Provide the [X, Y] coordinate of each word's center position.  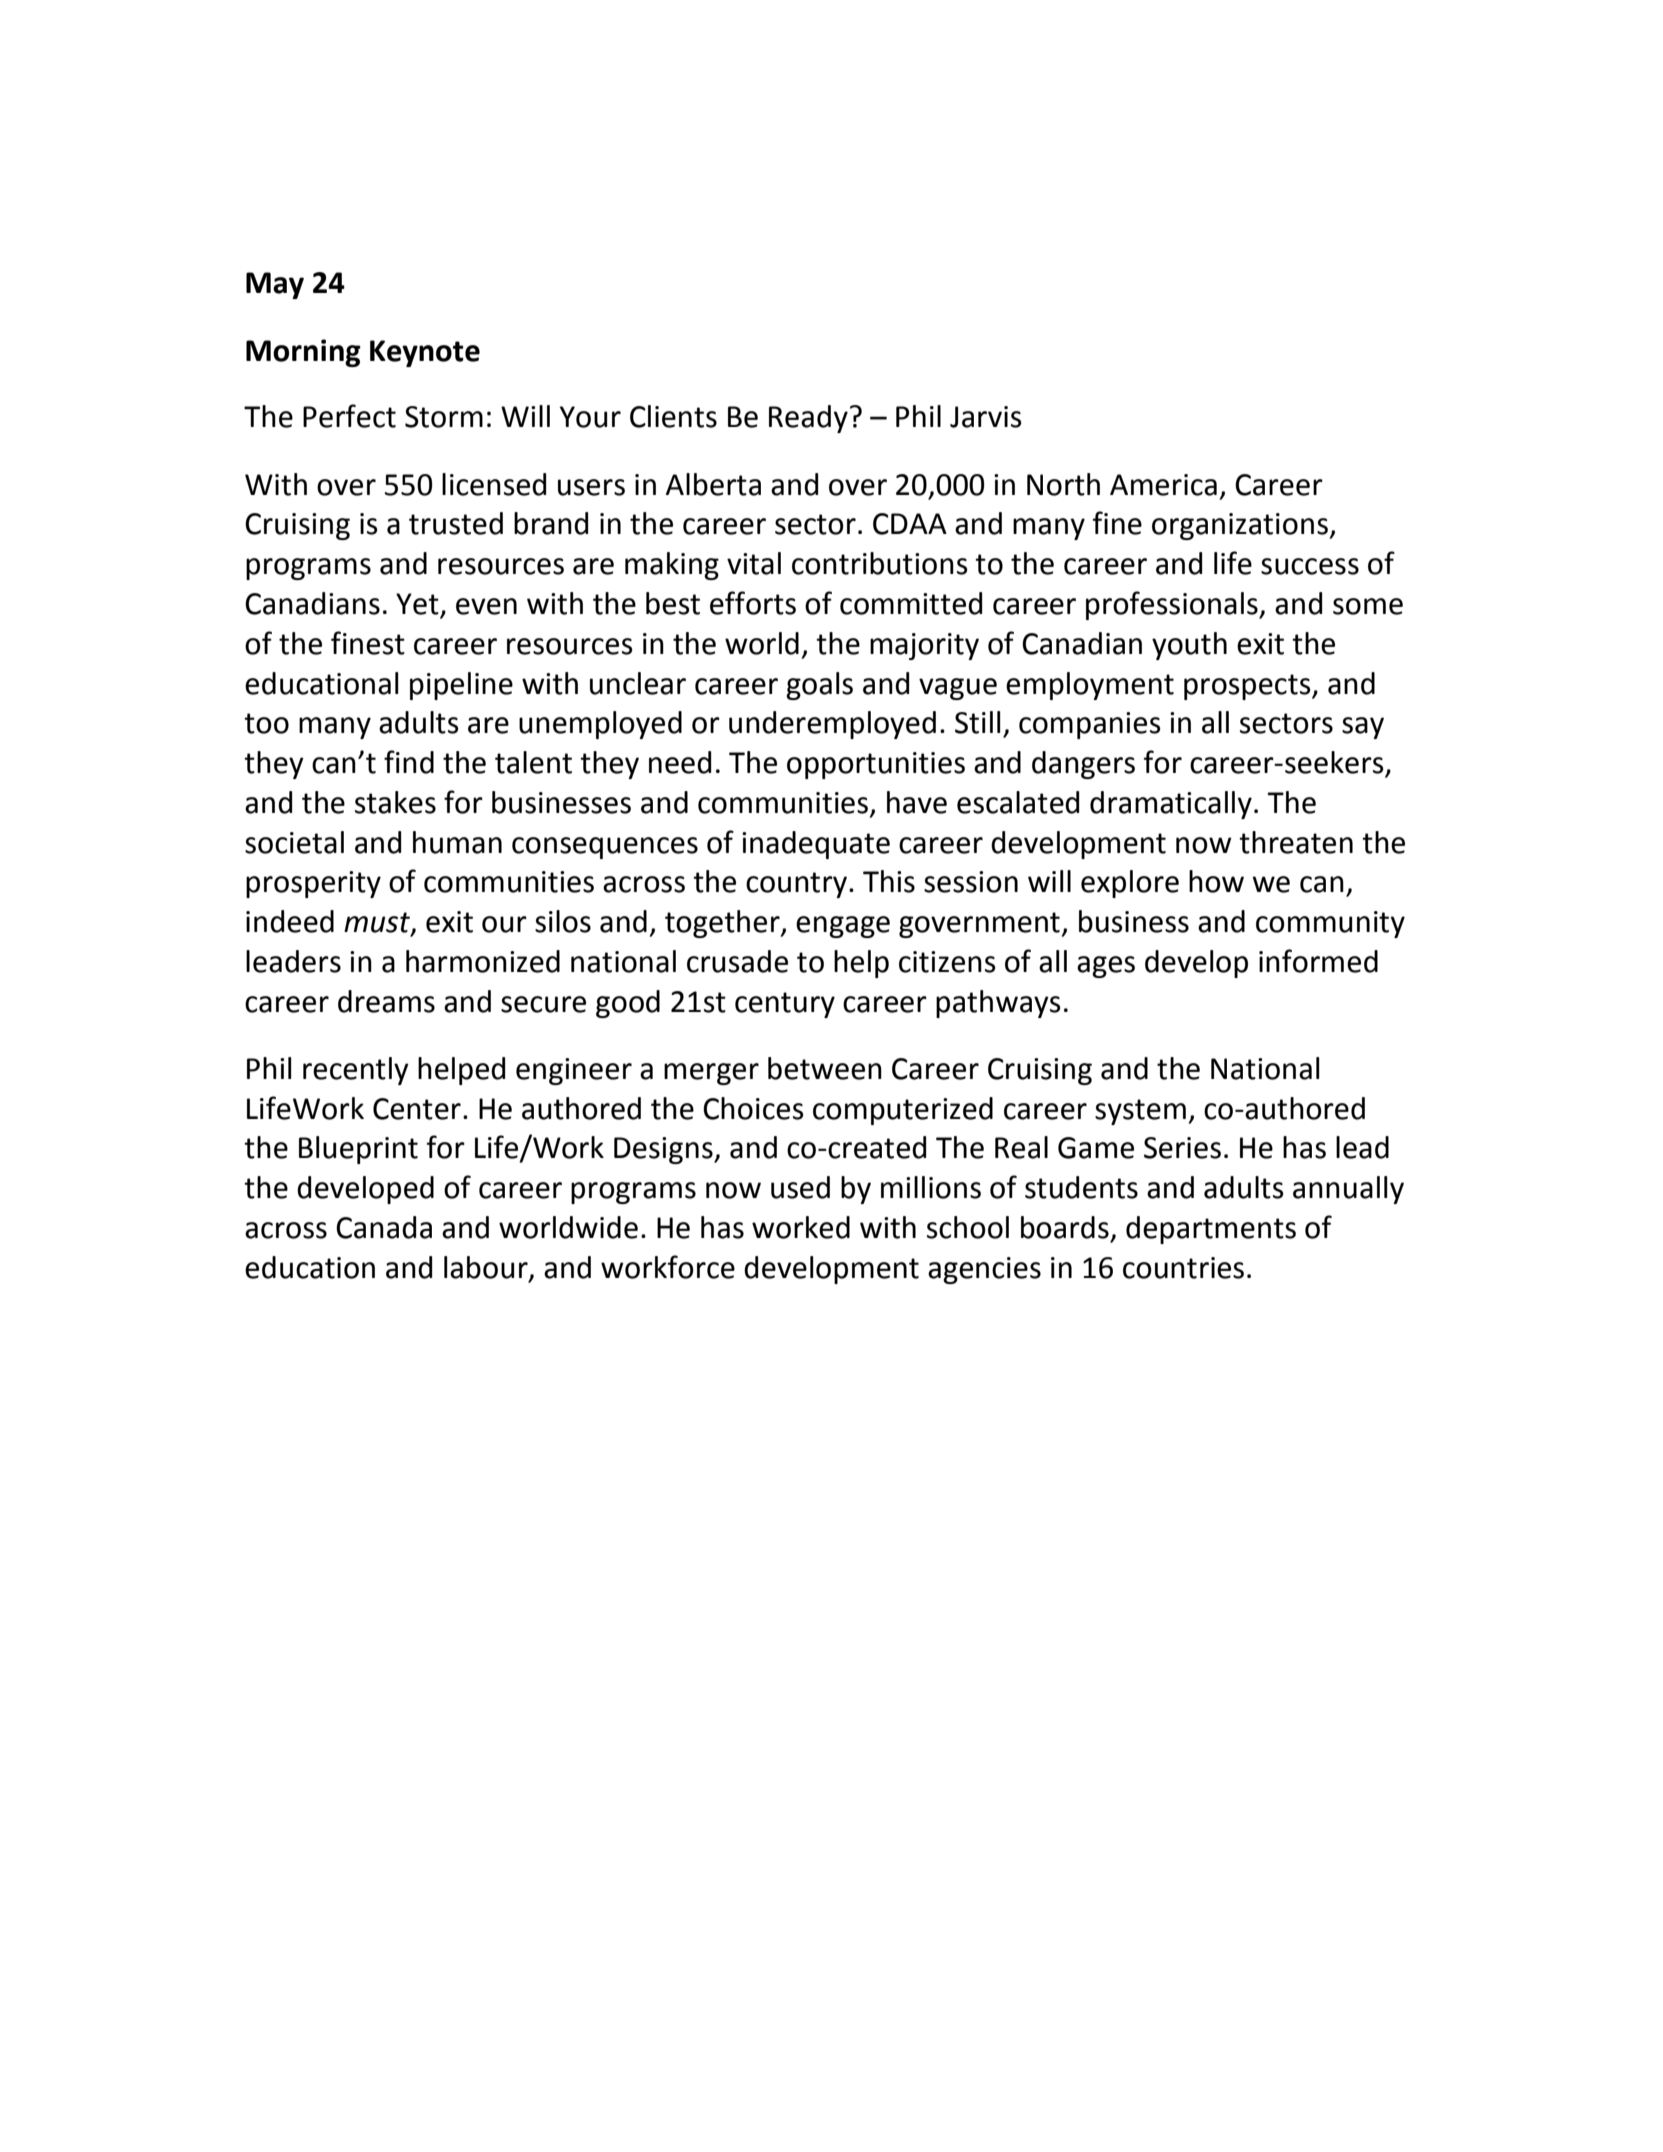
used [800, 1187]
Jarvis [986, 417]
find [409, 762]
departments [1211, 1230]
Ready [808, 419]
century [785, 1005]
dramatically [1171, 805]
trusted [456, 523]
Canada [384, 1227]
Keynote [425, 353]
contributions [880, 563]
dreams [386, 1001]
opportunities [876, 765]
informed [1318, 961]
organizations [1240, 526]
